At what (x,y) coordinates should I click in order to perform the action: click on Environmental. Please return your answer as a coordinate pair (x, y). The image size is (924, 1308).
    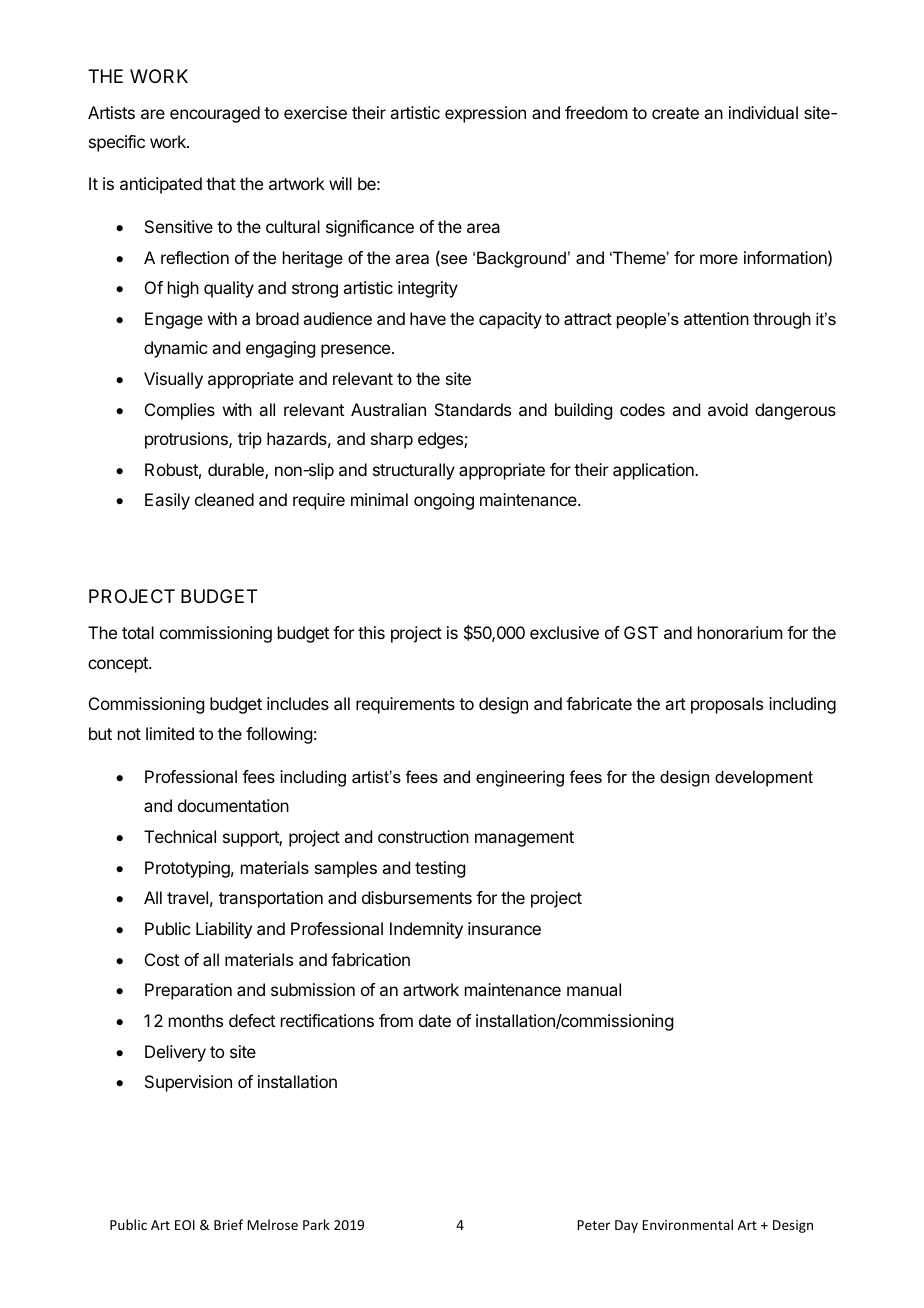
    Looking at the image, I should click on (687, 1224).
